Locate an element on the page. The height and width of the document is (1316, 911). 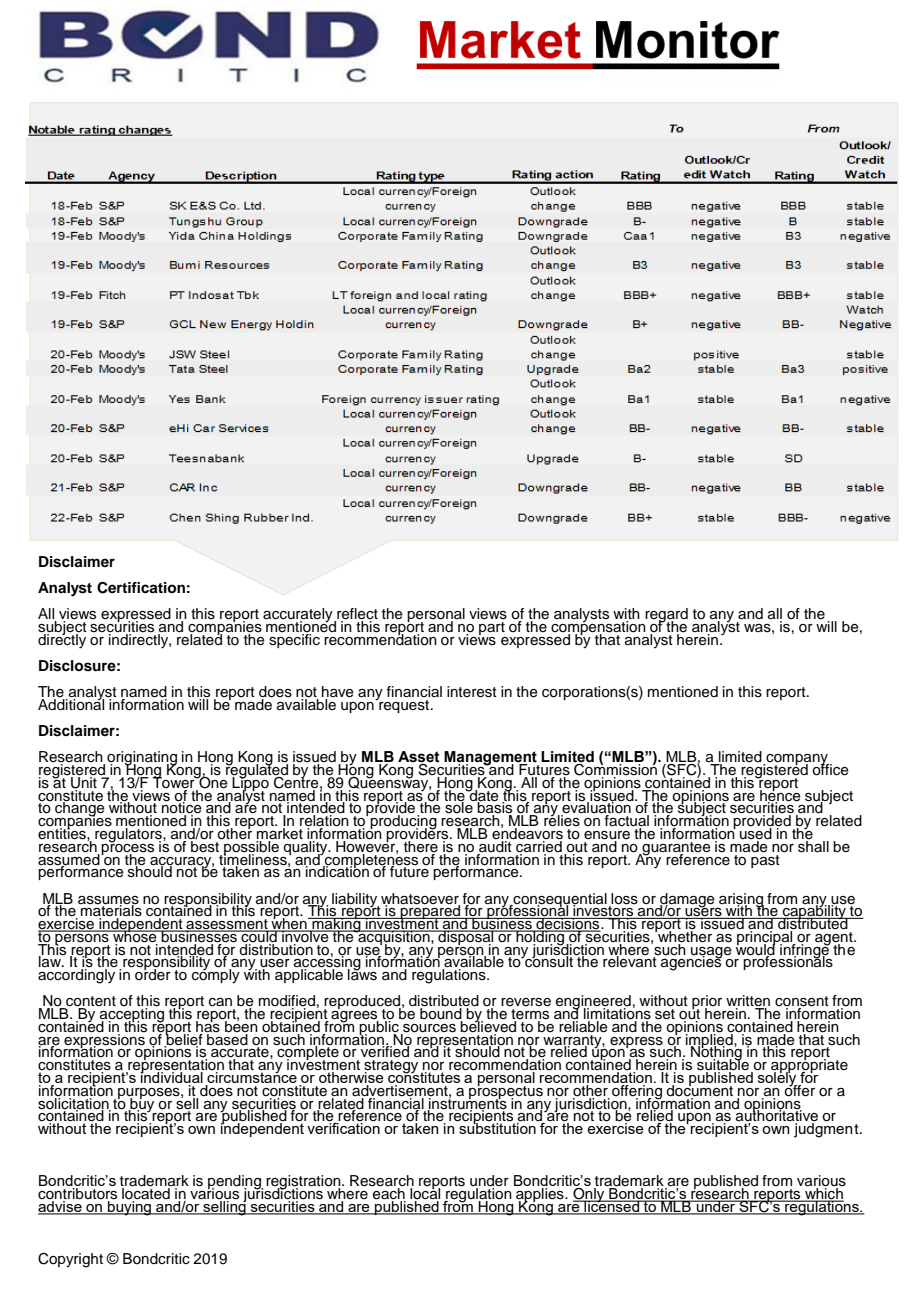
can is located at coordinates (220, 1002).
